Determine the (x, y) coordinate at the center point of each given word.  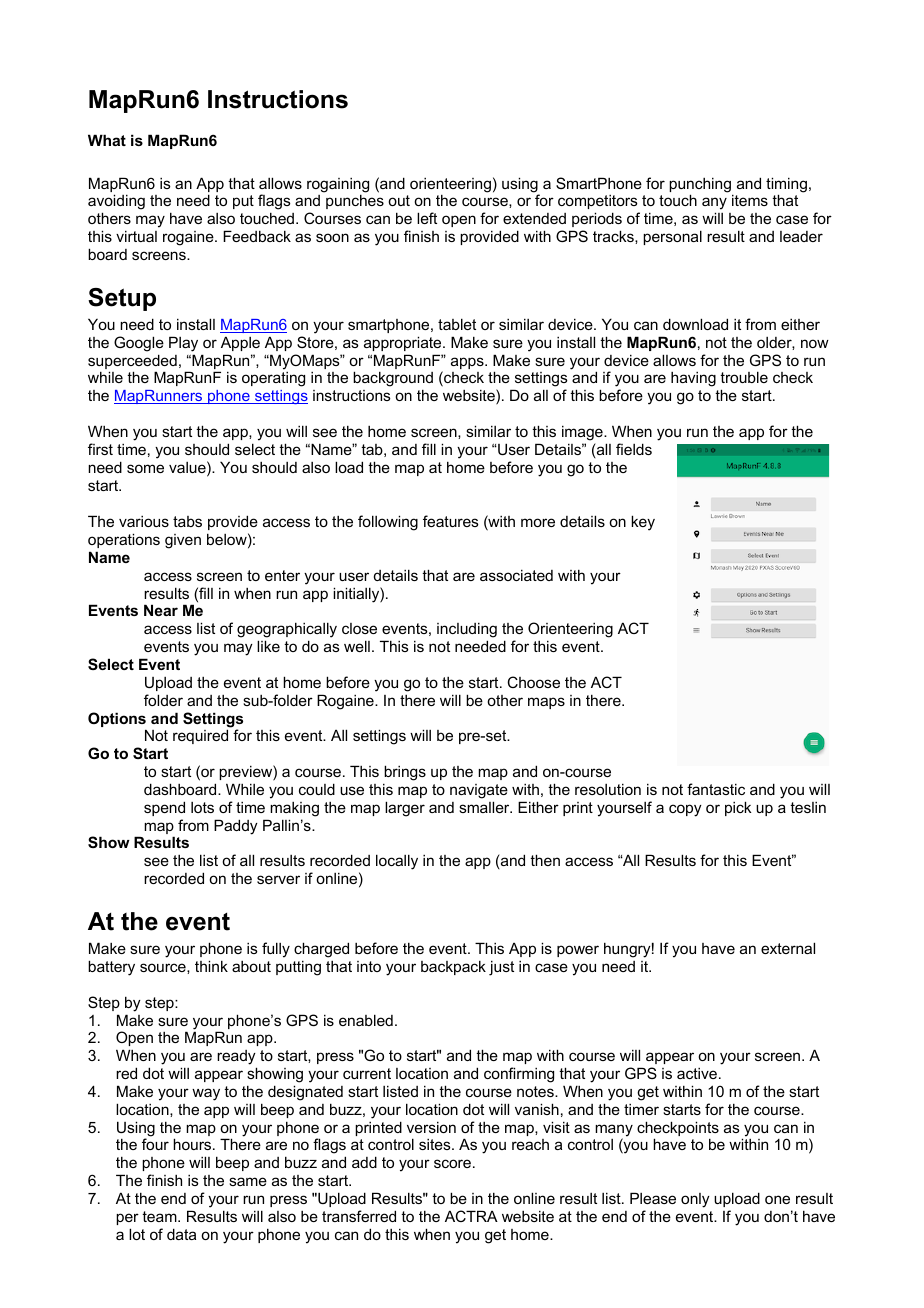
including (467, 630)
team (160, 1216)
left (427, 218)
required (200, 736)
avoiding (116, 203)
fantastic (716, 789)
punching (701, 186)
